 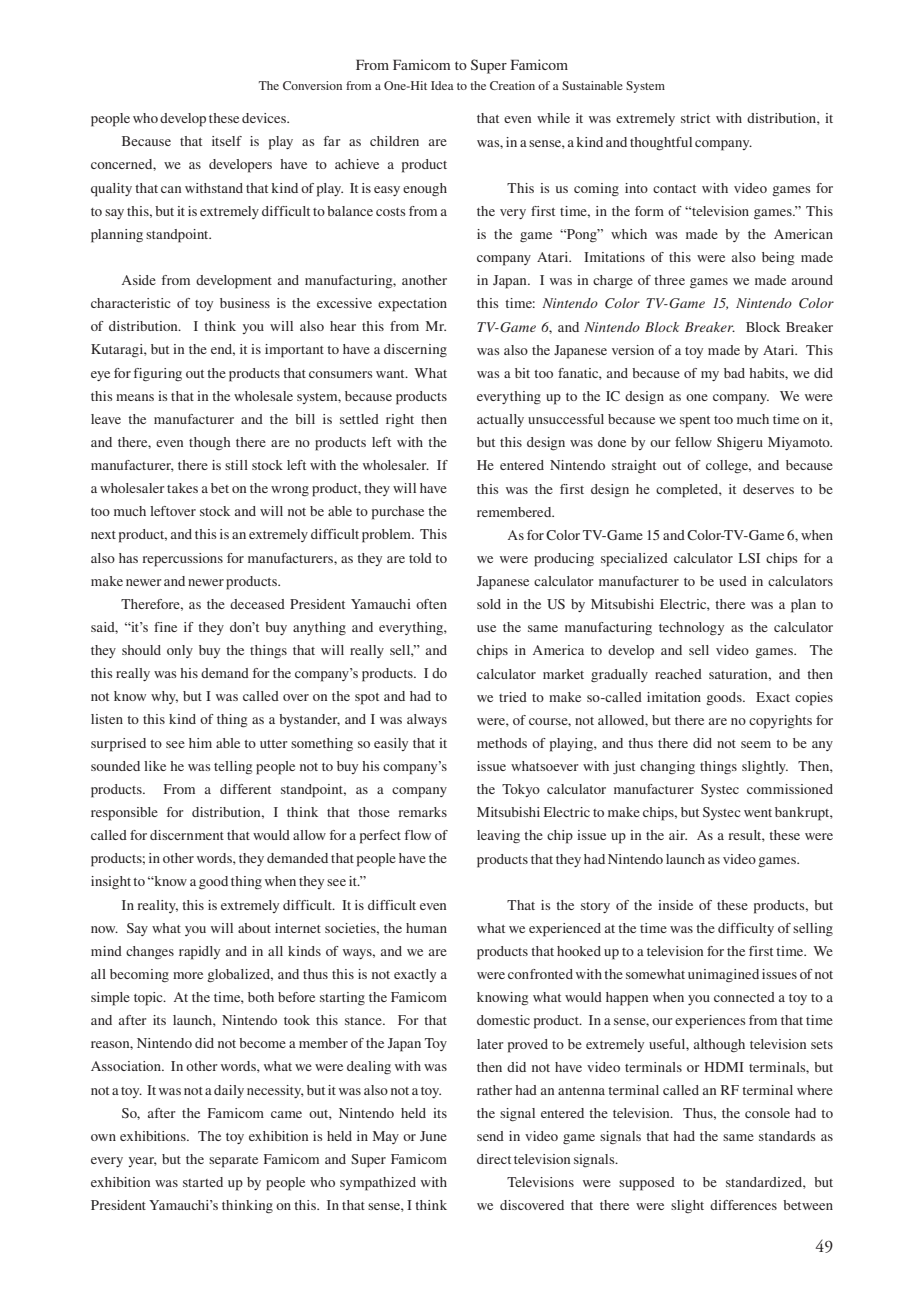 I want to click on started, so click(x=203, y=1182).
